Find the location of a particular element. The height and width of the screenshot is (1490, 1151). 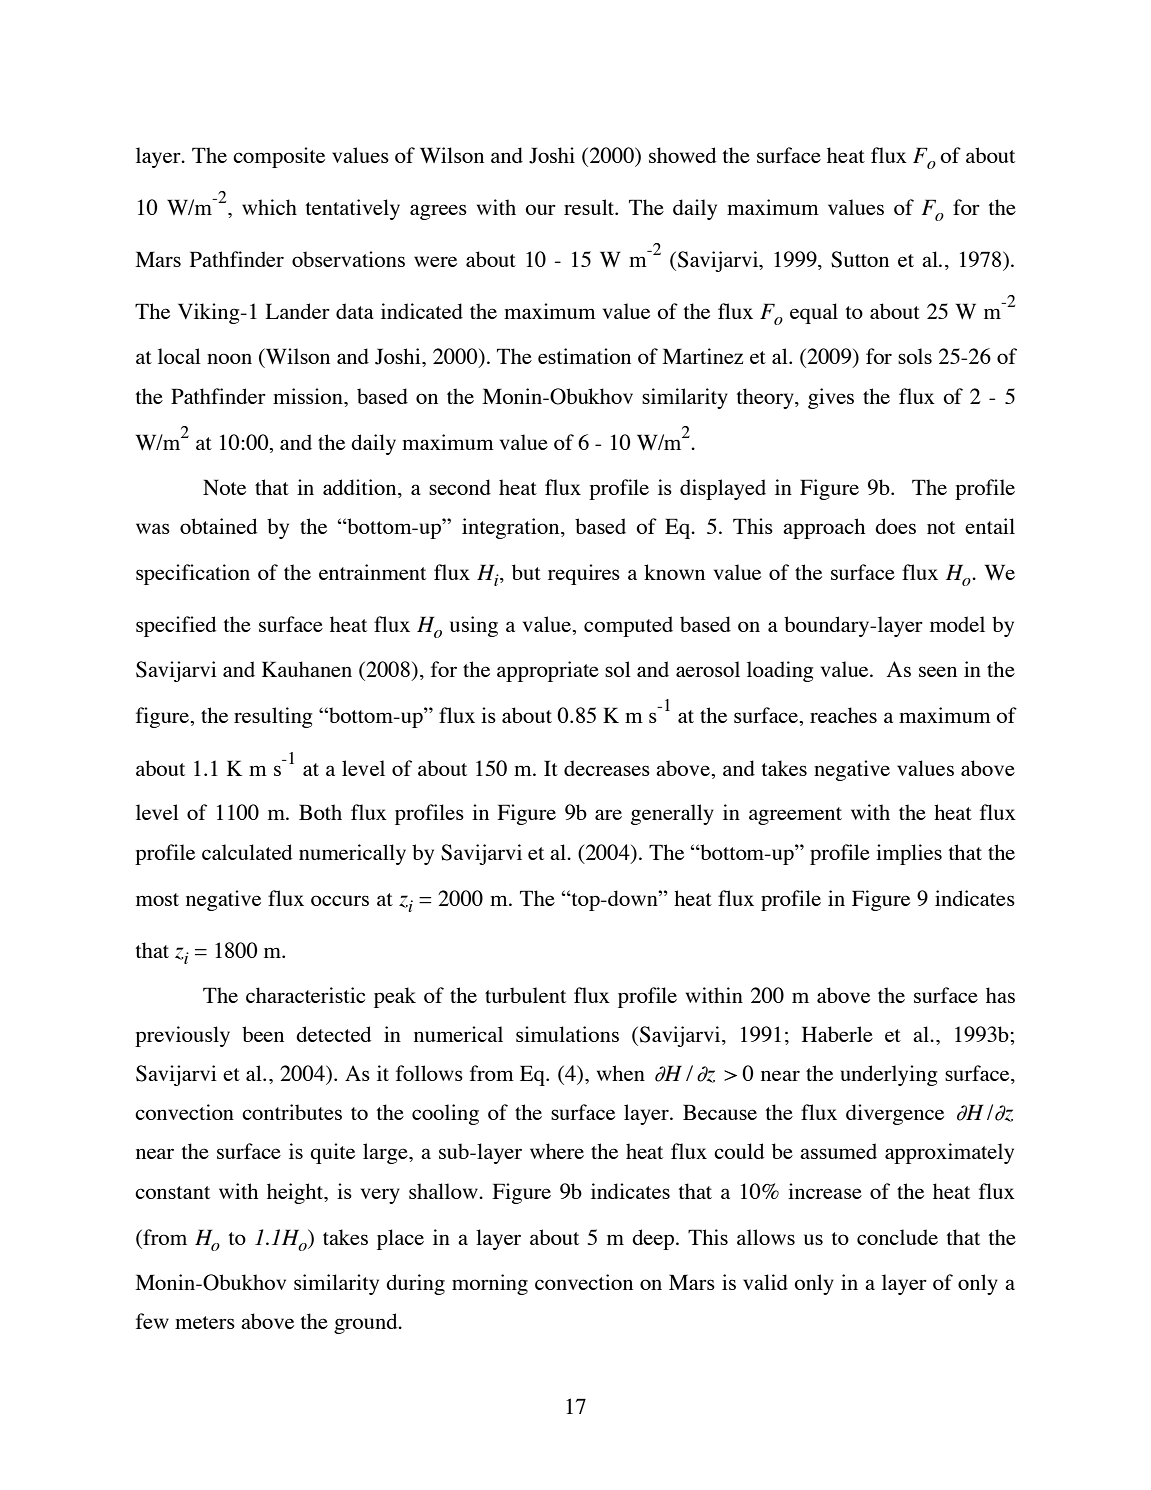

which is located at coordinates (269, 207).
